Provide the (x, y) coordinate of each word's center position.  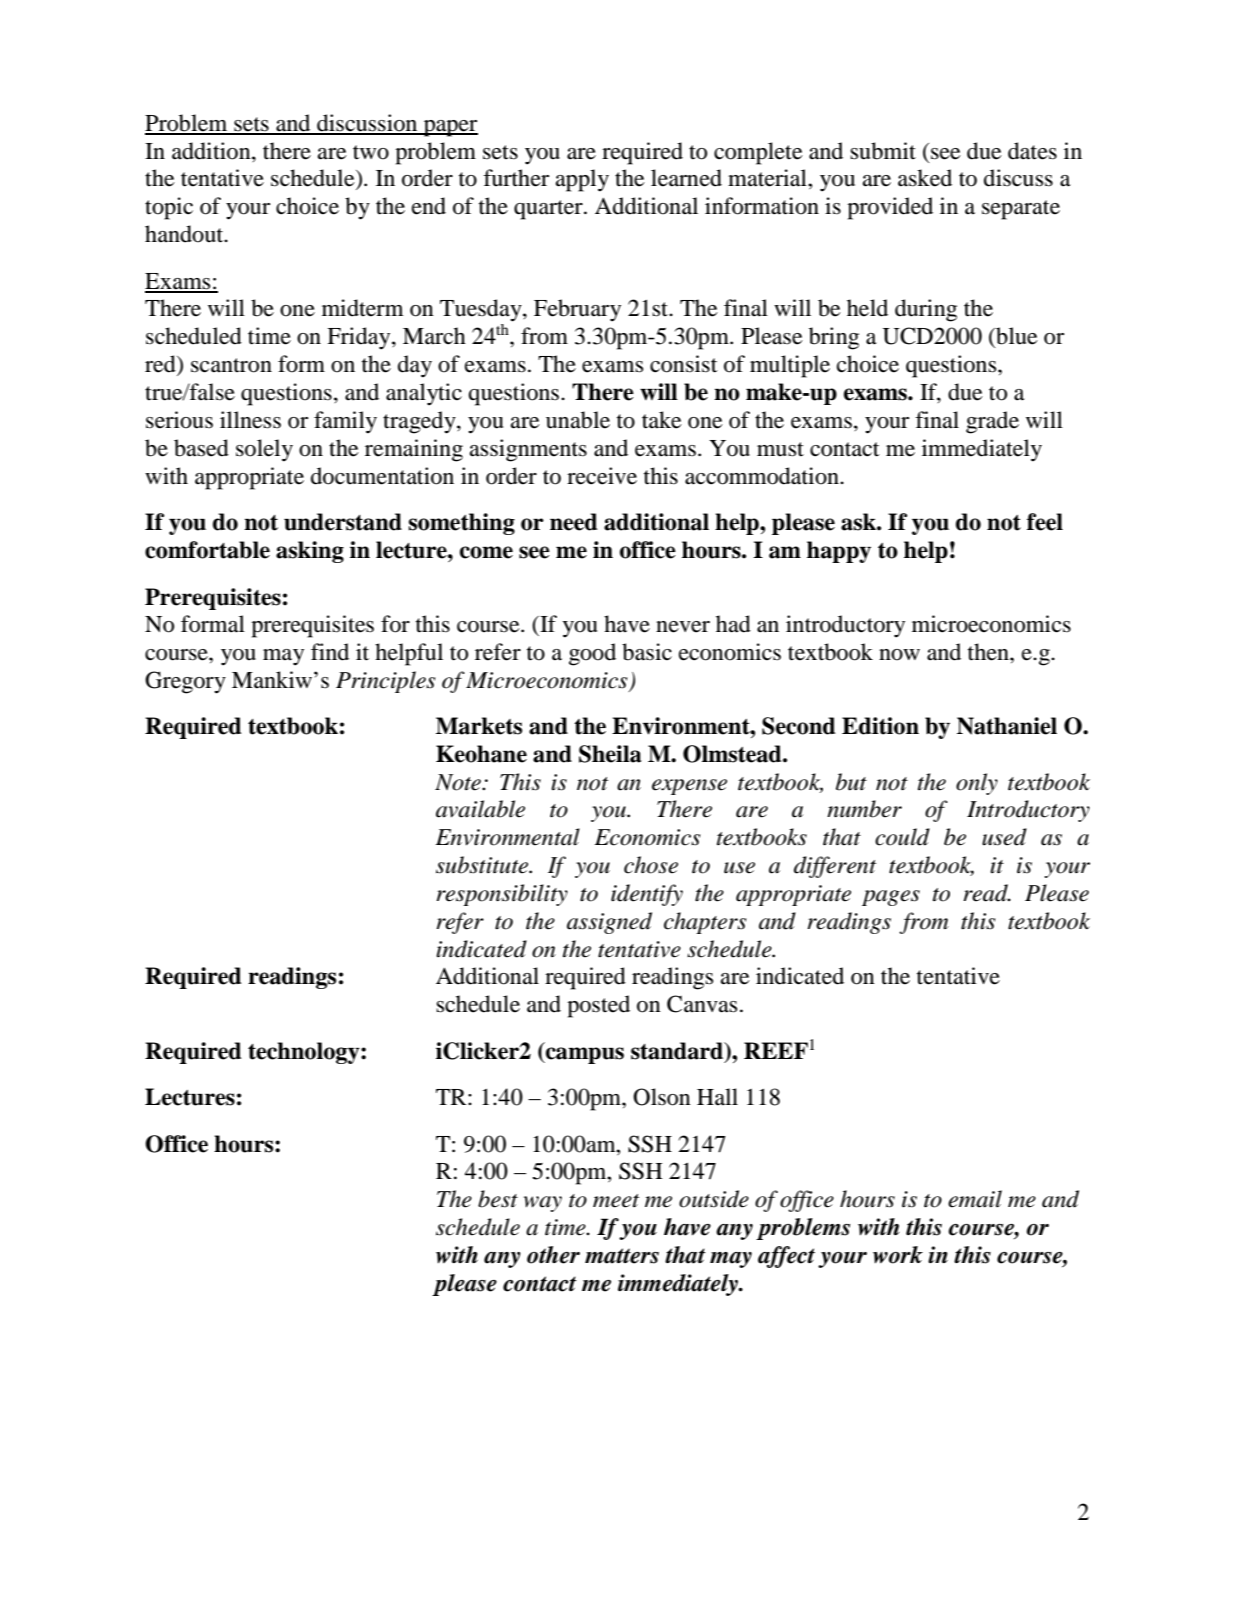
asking (310, 552)
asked (925, 178)
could (902, 837)
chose (651, 865)
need (573, 522)
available (480, 809)
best (498, 1199)
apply (582, 180)
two (371, 152)
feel (1045, 522)
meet (616, 1201)
